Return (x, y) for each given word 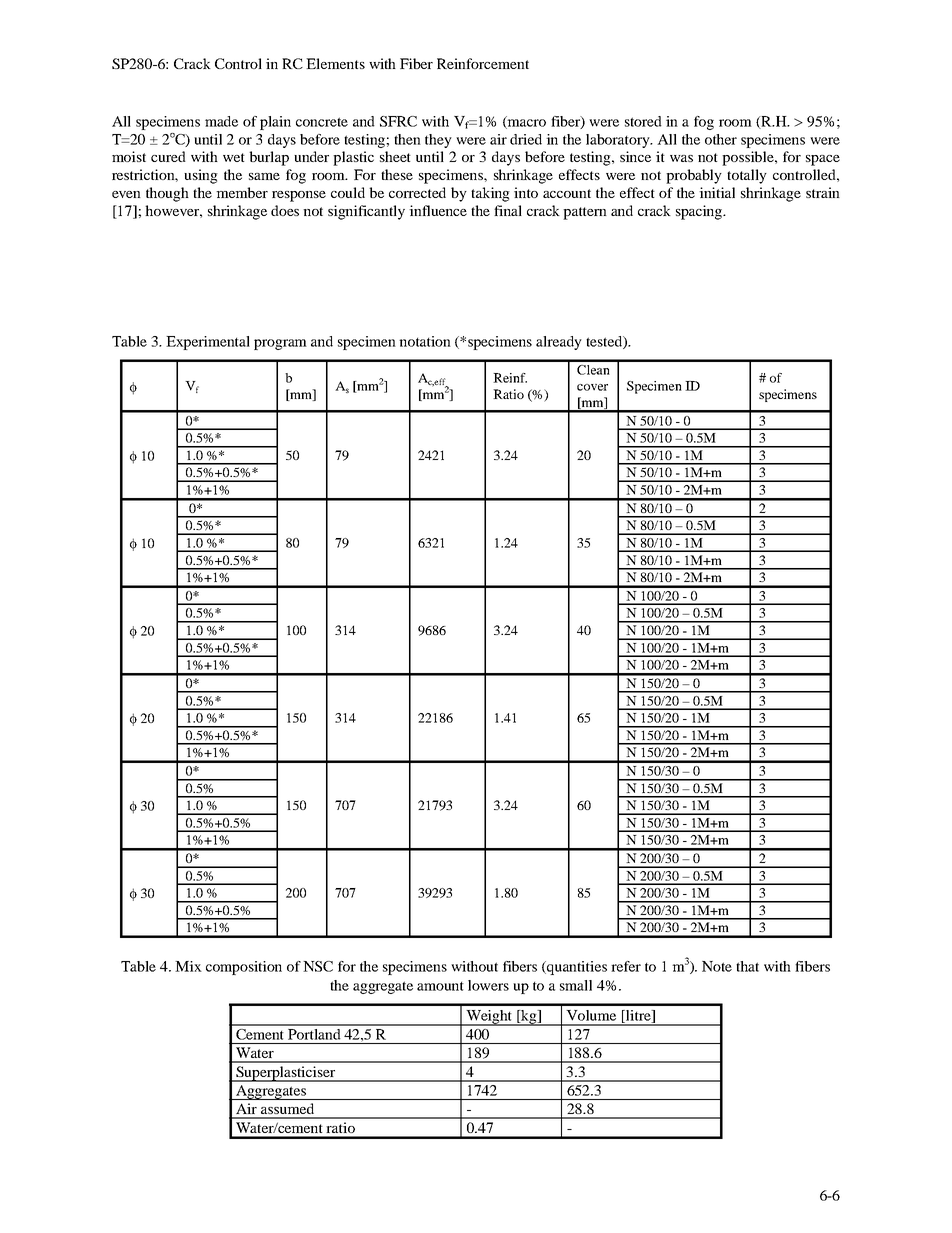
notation (425, 341)
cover (592, 387)
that (747, 966)
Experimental (208, 343)
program (280, 344)
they (438, 141)
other (721, 139)
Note (717, 966)
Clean (593, 370)
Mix (188, 966)
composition (244, 968)
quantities (576, 968)
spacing (700, 212)
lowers (488, 985)
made (221, 121)
